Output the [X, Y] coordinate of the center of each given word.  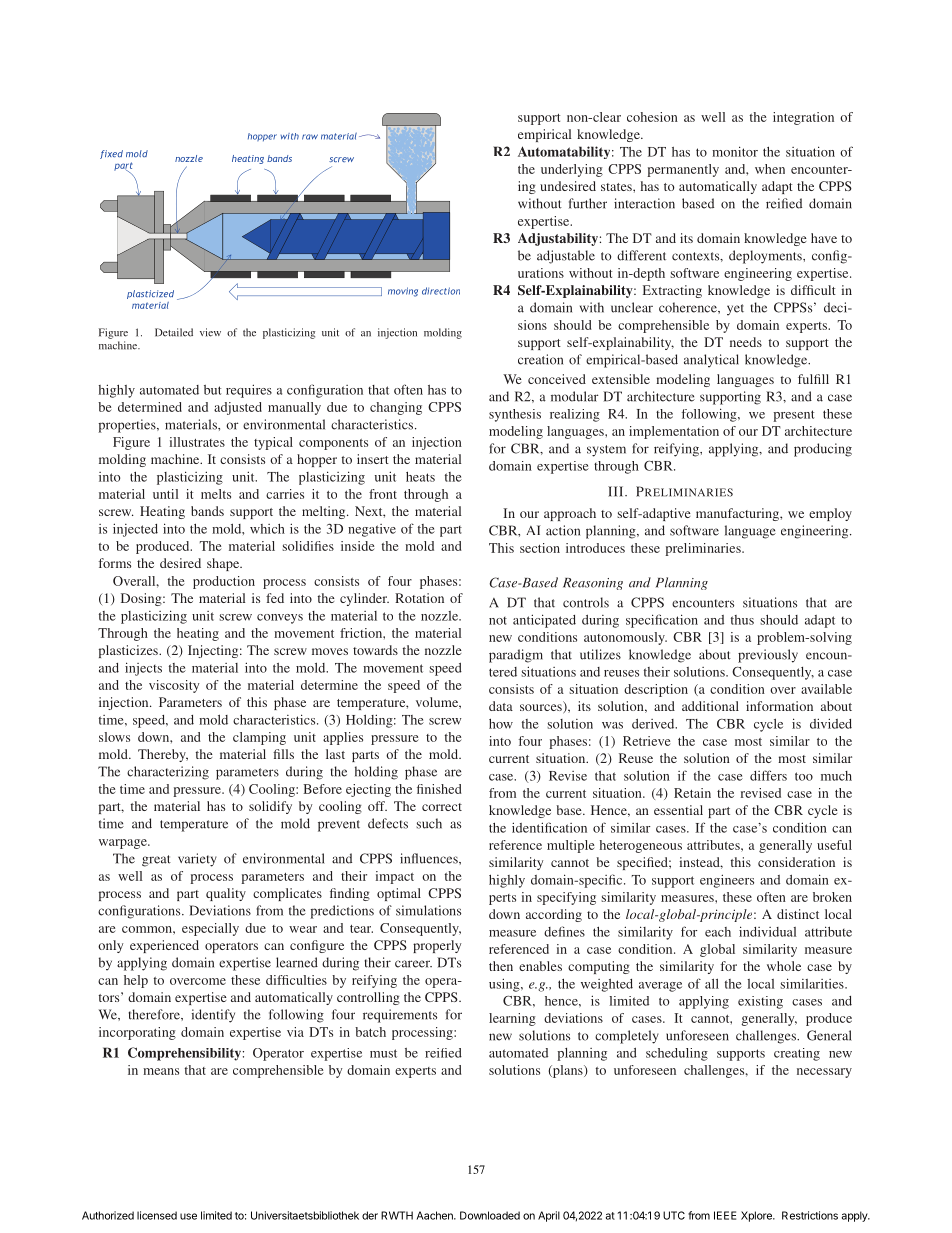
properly [437, 946]
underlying [572, 170]
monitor [735, 151]
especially [210, 929]
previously [768, 656]
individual [767, 931]
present [793, 416]
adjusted [238, 408]
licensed [157, 1215]
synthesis [515, 415]
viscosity [174, 686]
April [549, 1216]
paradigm [516, 656]
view [210, 332]
